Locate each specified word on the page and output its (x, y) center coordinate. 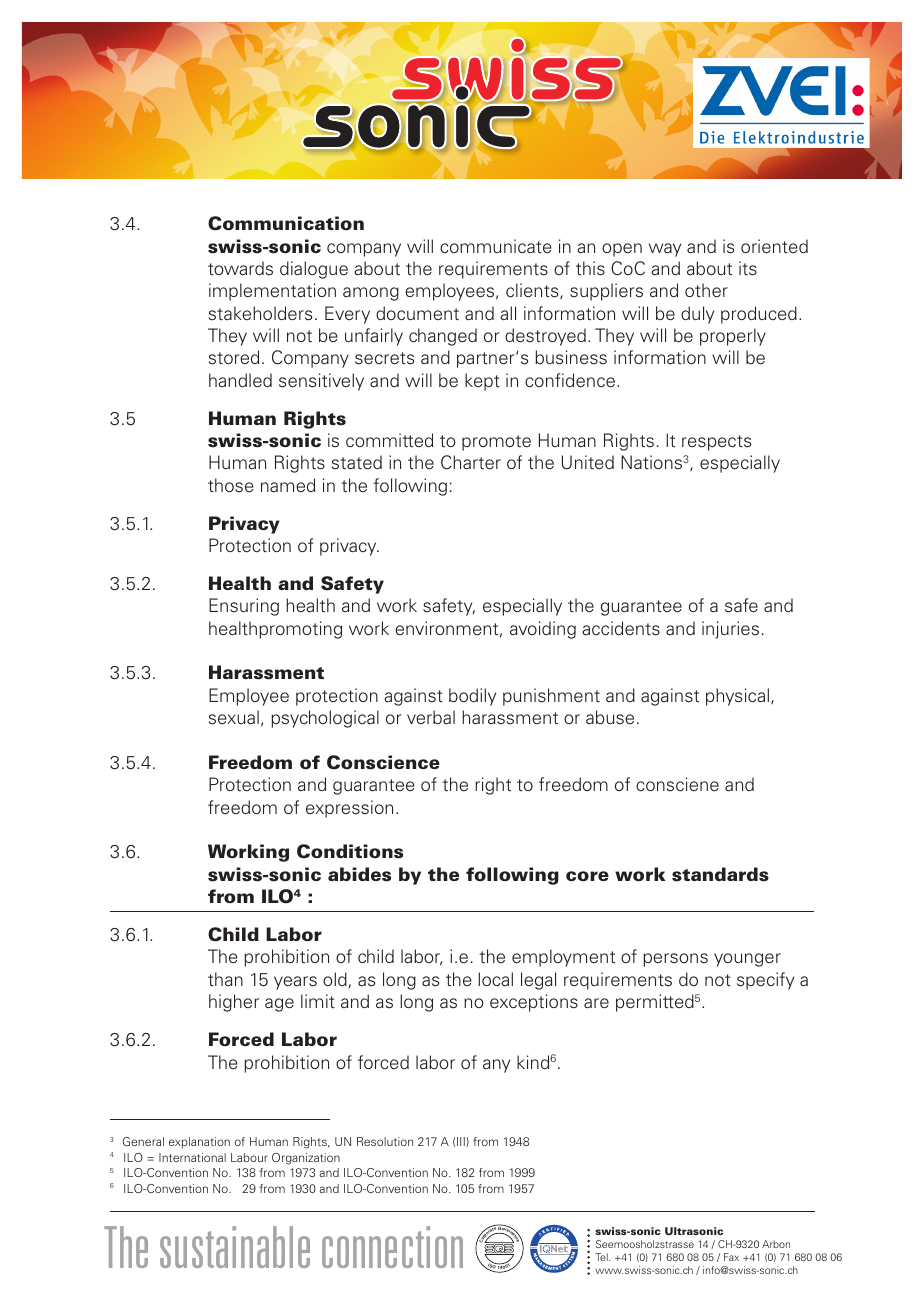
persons (675, 960)
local (495, 979)
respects (716, 443)
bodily (472, 697)
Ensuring (244, 607)
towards (240, 268)
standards (720, 874)
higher (234, 1003)
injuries (730, 630)
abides (359, 874)
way (665, 250)
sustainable (235, 1247)
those (231, 485)
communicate (496, 246)
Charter (471, 462)
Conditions (350, 851)
